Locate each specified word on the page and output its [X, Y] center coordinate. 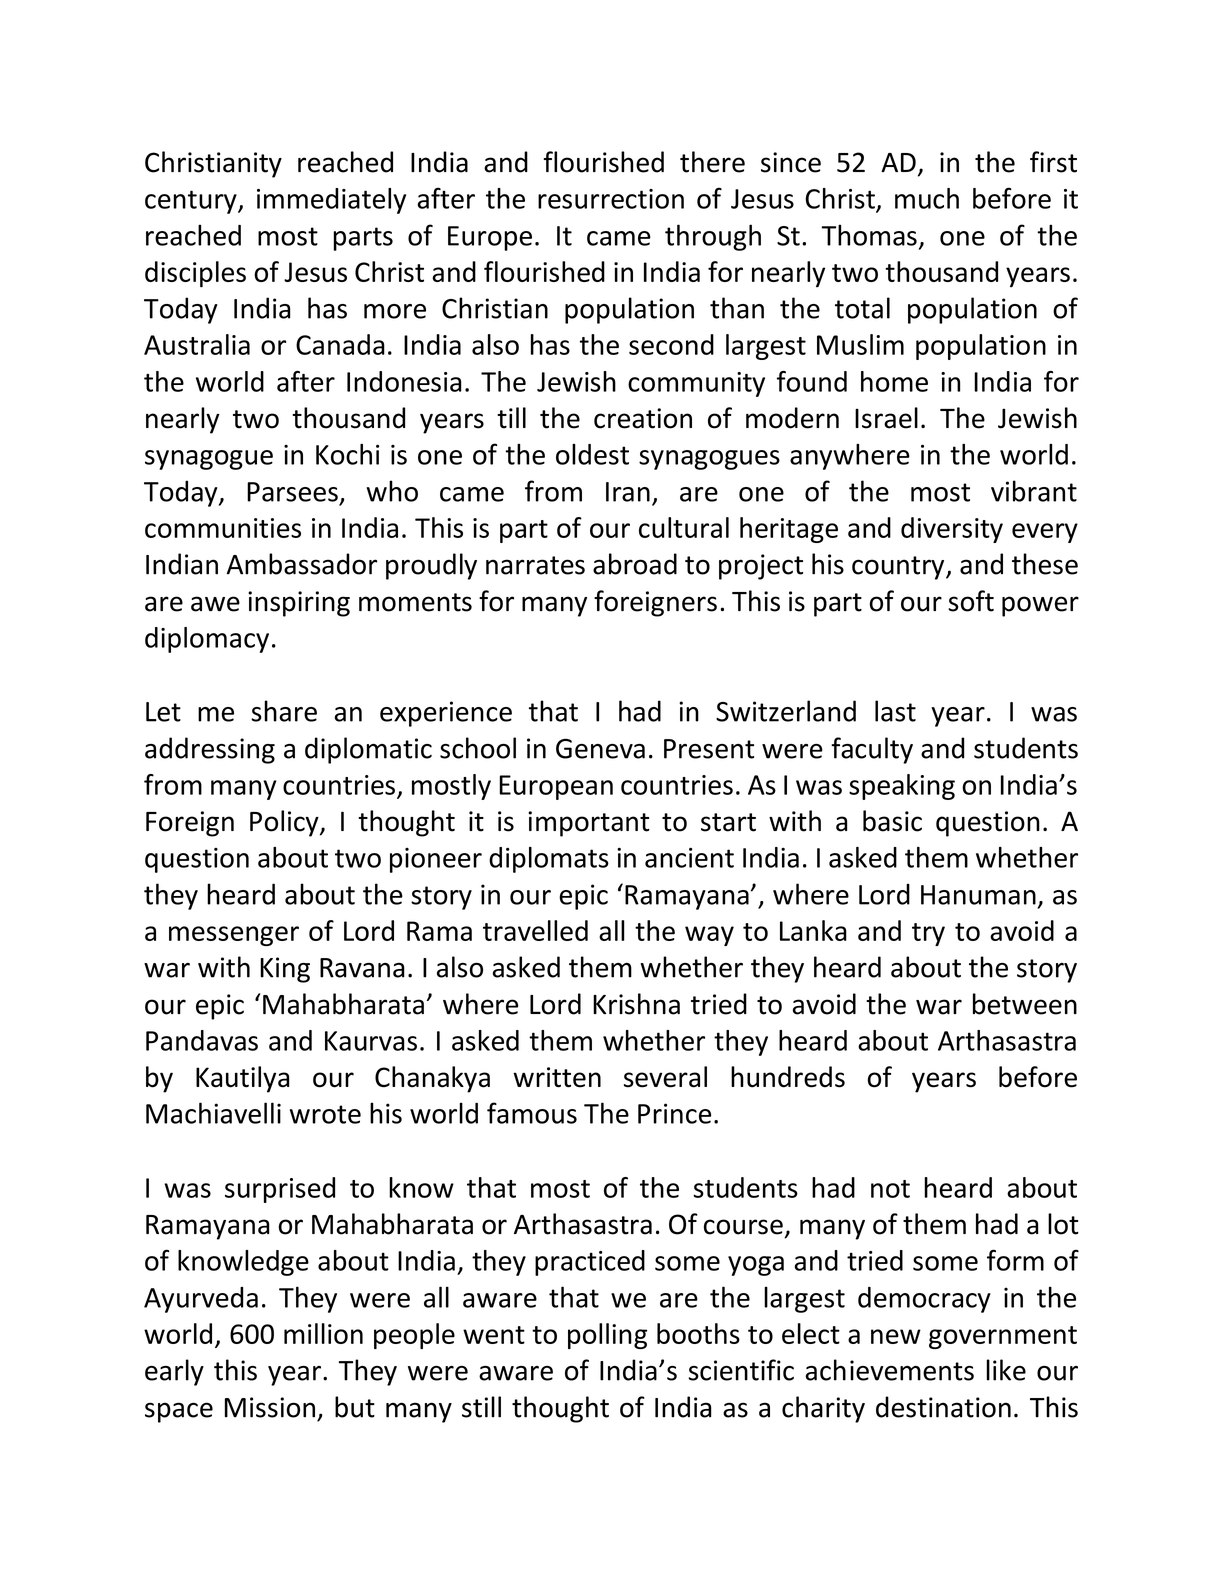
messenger [234, 936]
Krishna [636, 1004]
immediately [331, 201]
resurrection [611, 199]
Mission [270, 1407]
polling [607, 1336]
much [927, 198]
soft [971, 601]
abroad [635, 564]
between [1025, 1004]
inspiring [299, 604]
